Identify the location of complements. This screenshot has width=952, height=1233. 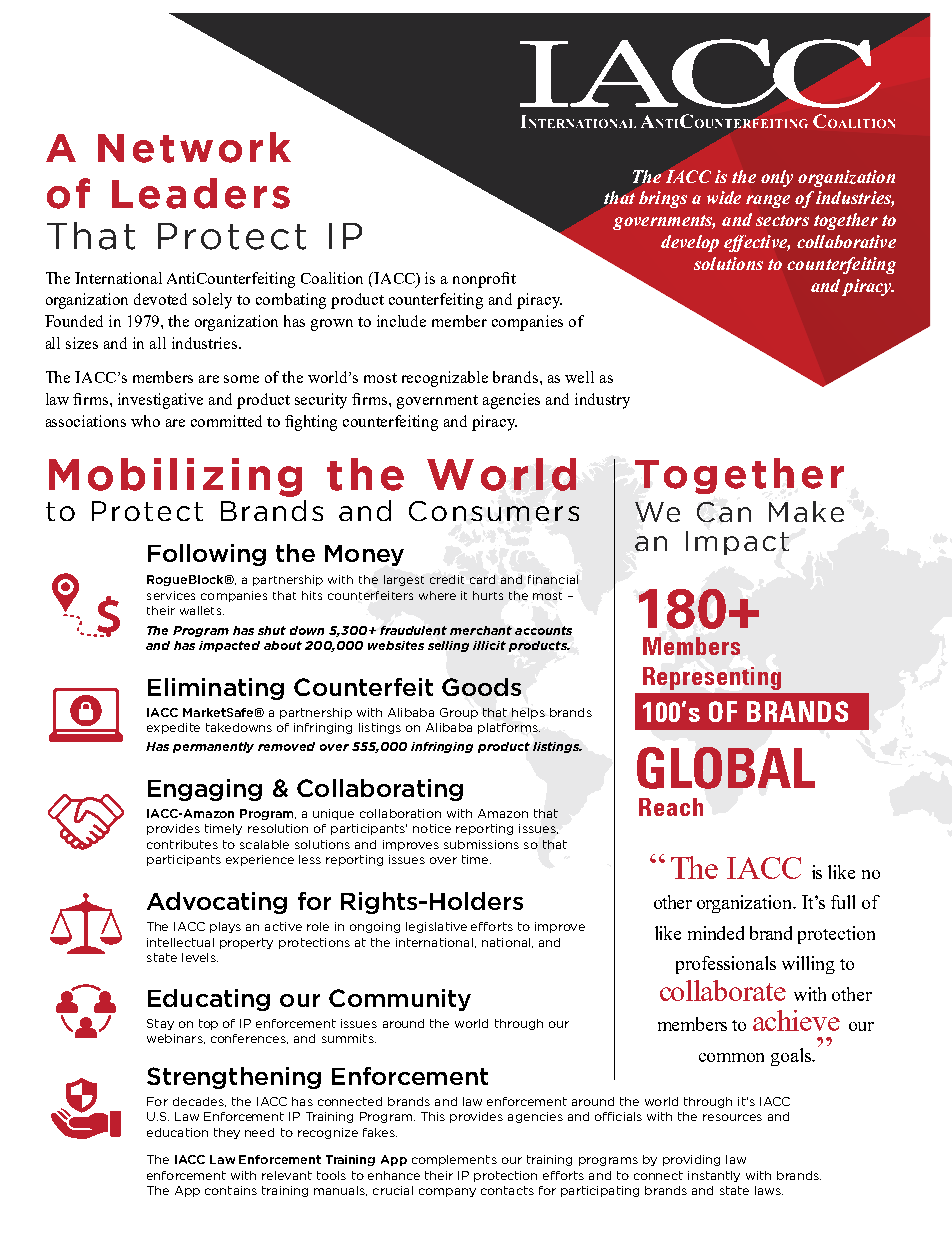
(454, 1160).
